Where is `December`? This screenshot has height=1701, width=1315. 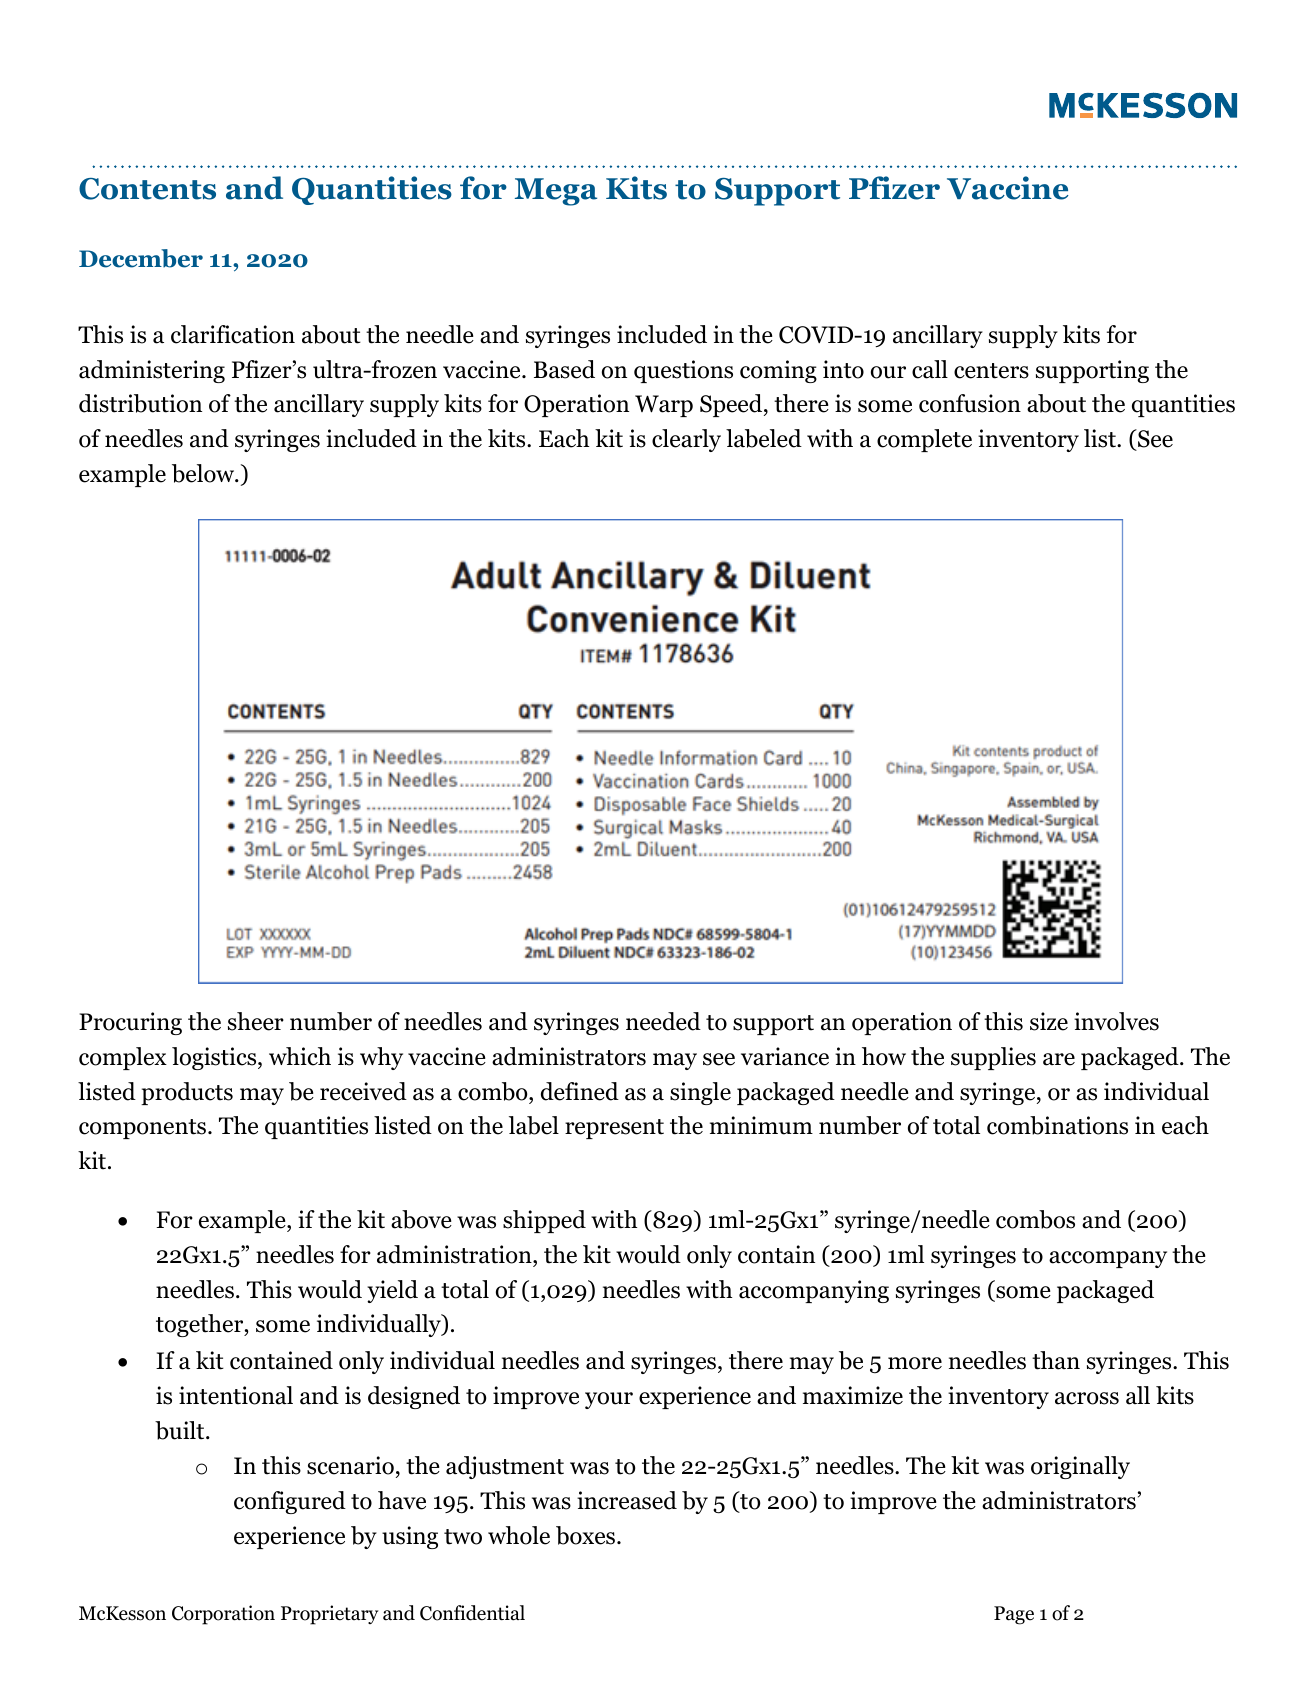
December is located at coordinates (141, 258).
